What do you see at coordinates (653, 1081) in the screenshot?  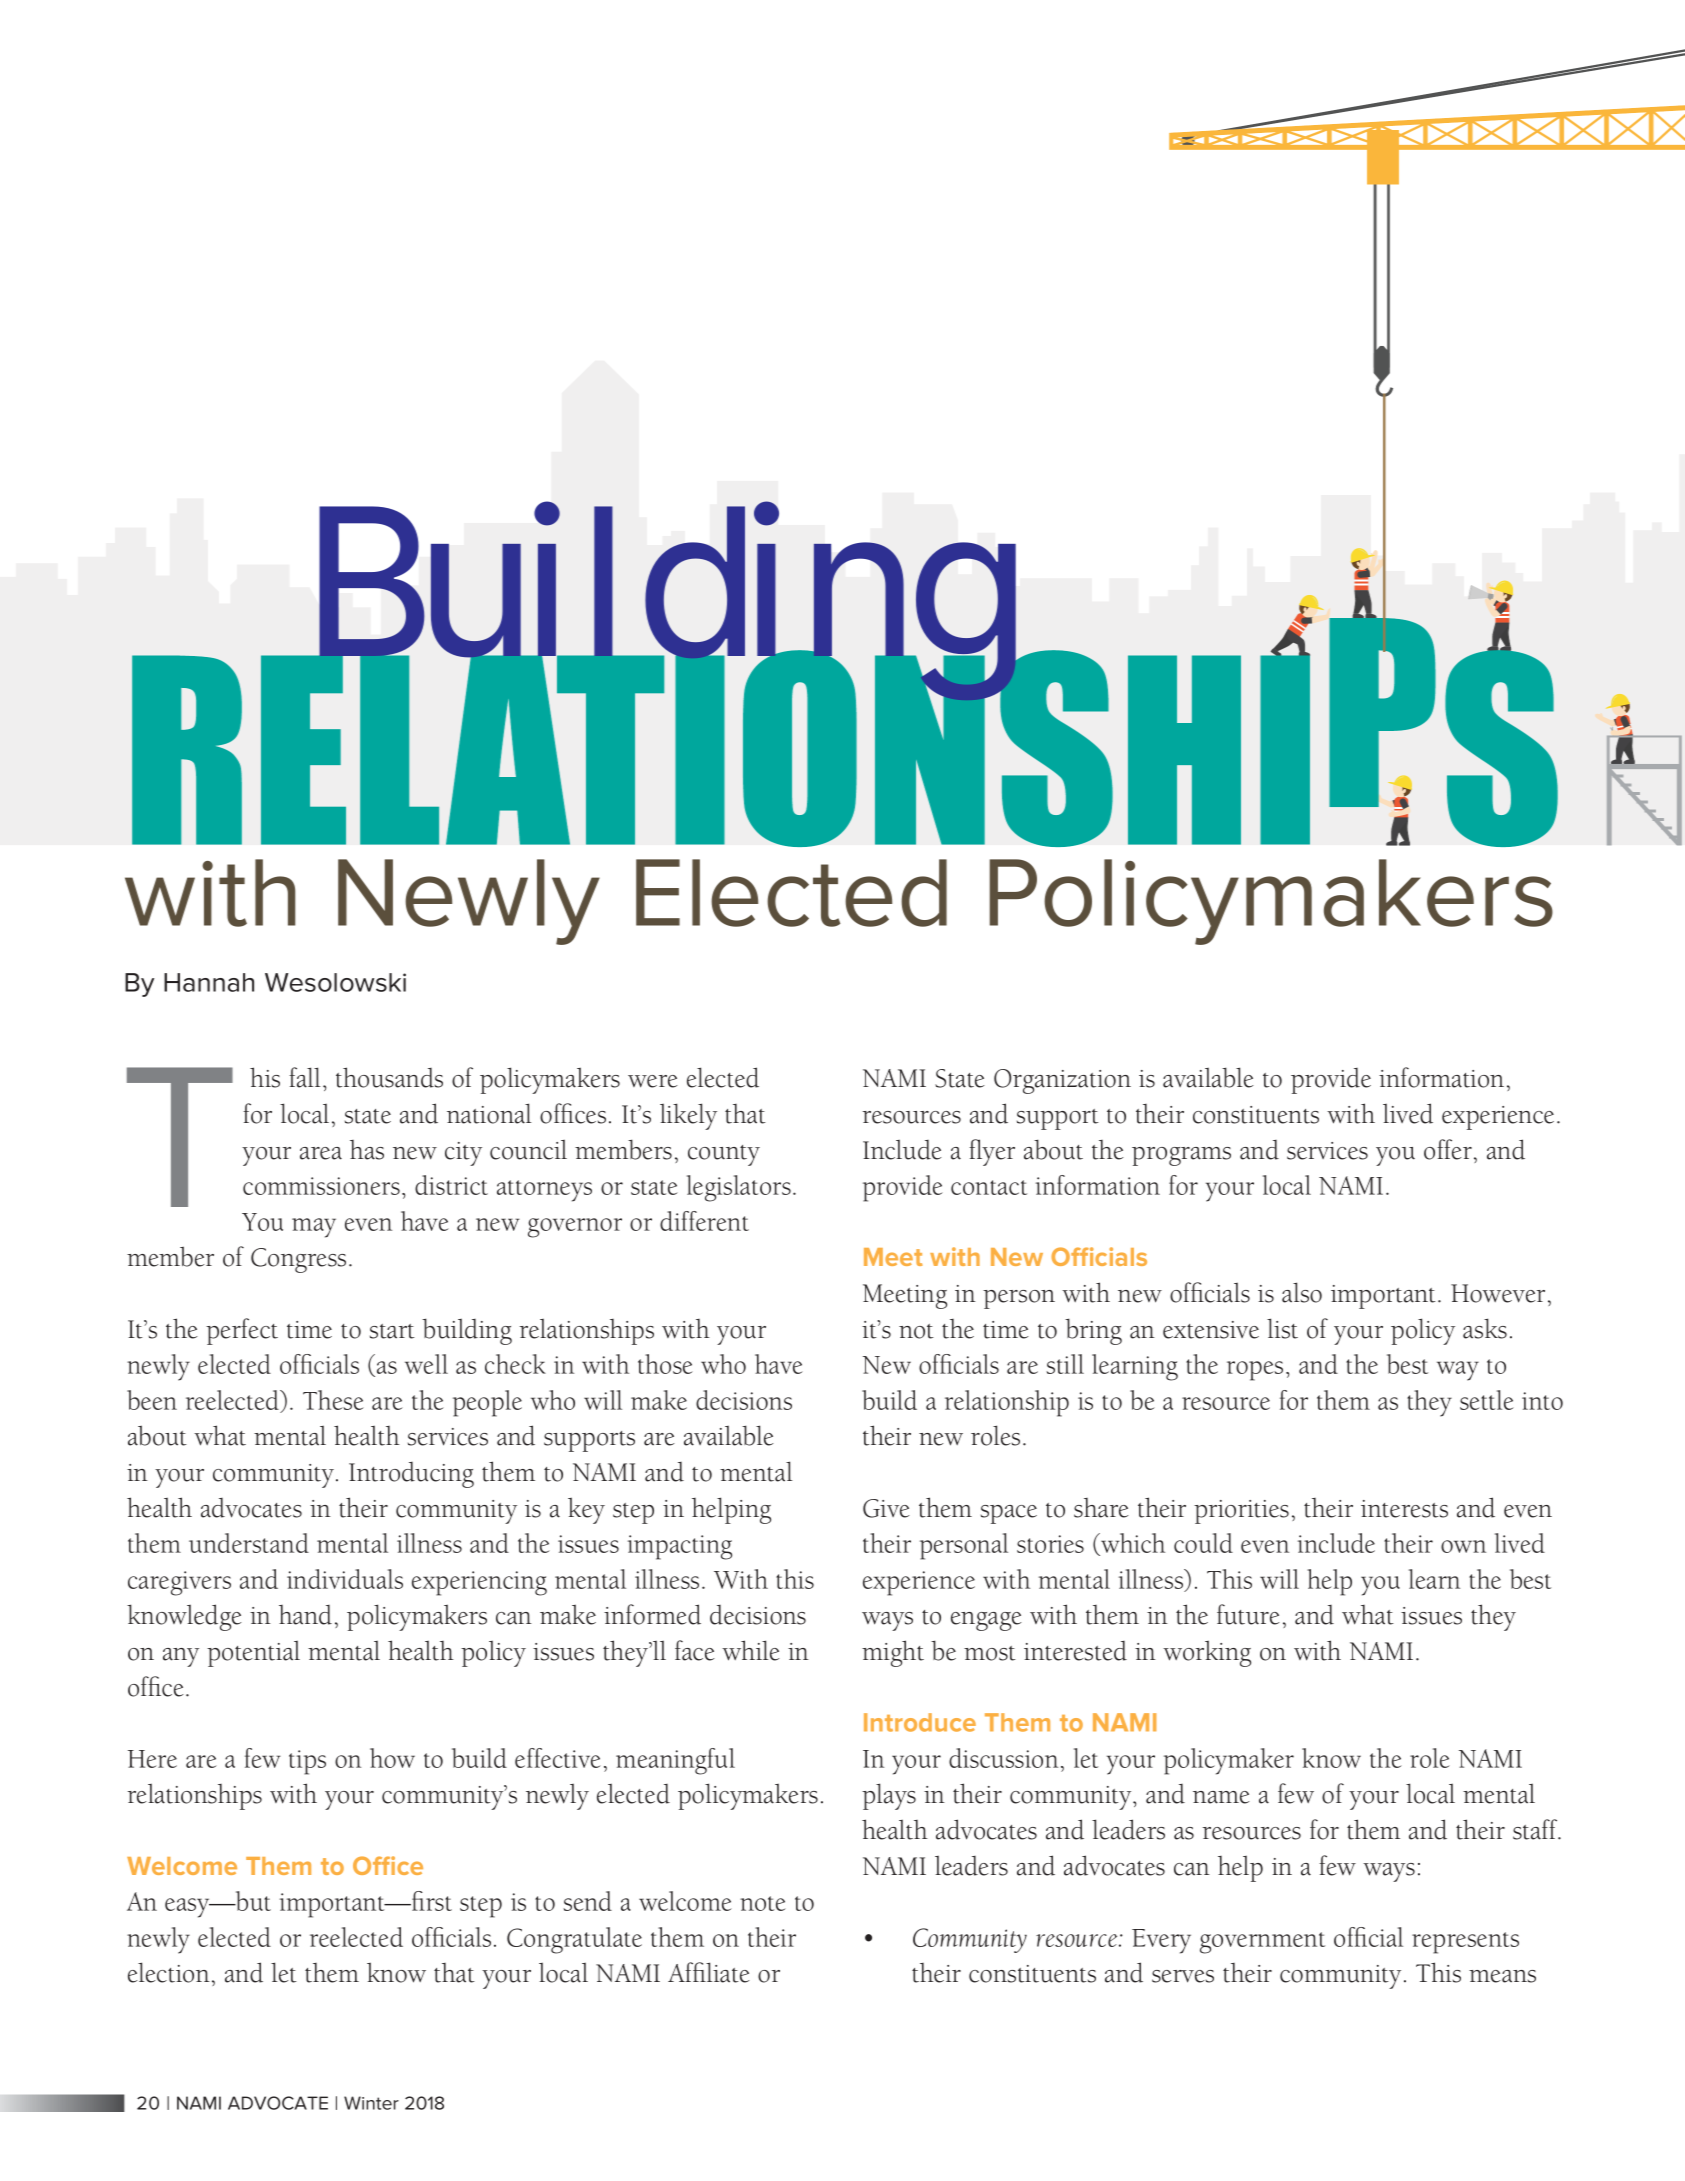 I see `were` at bounding box center [653, 1081].
